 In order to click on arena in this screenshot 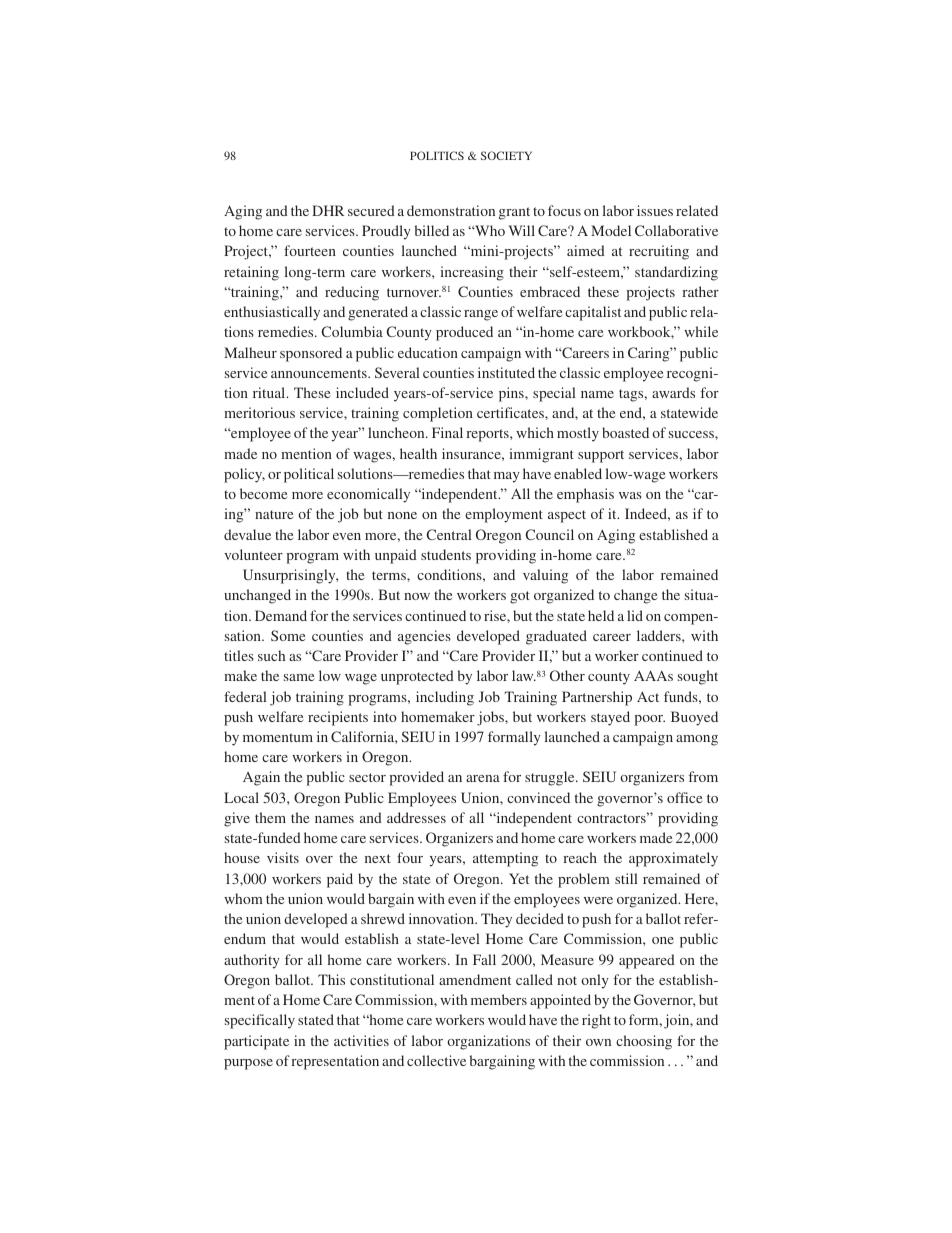, I will do `click(483, 778)`.
